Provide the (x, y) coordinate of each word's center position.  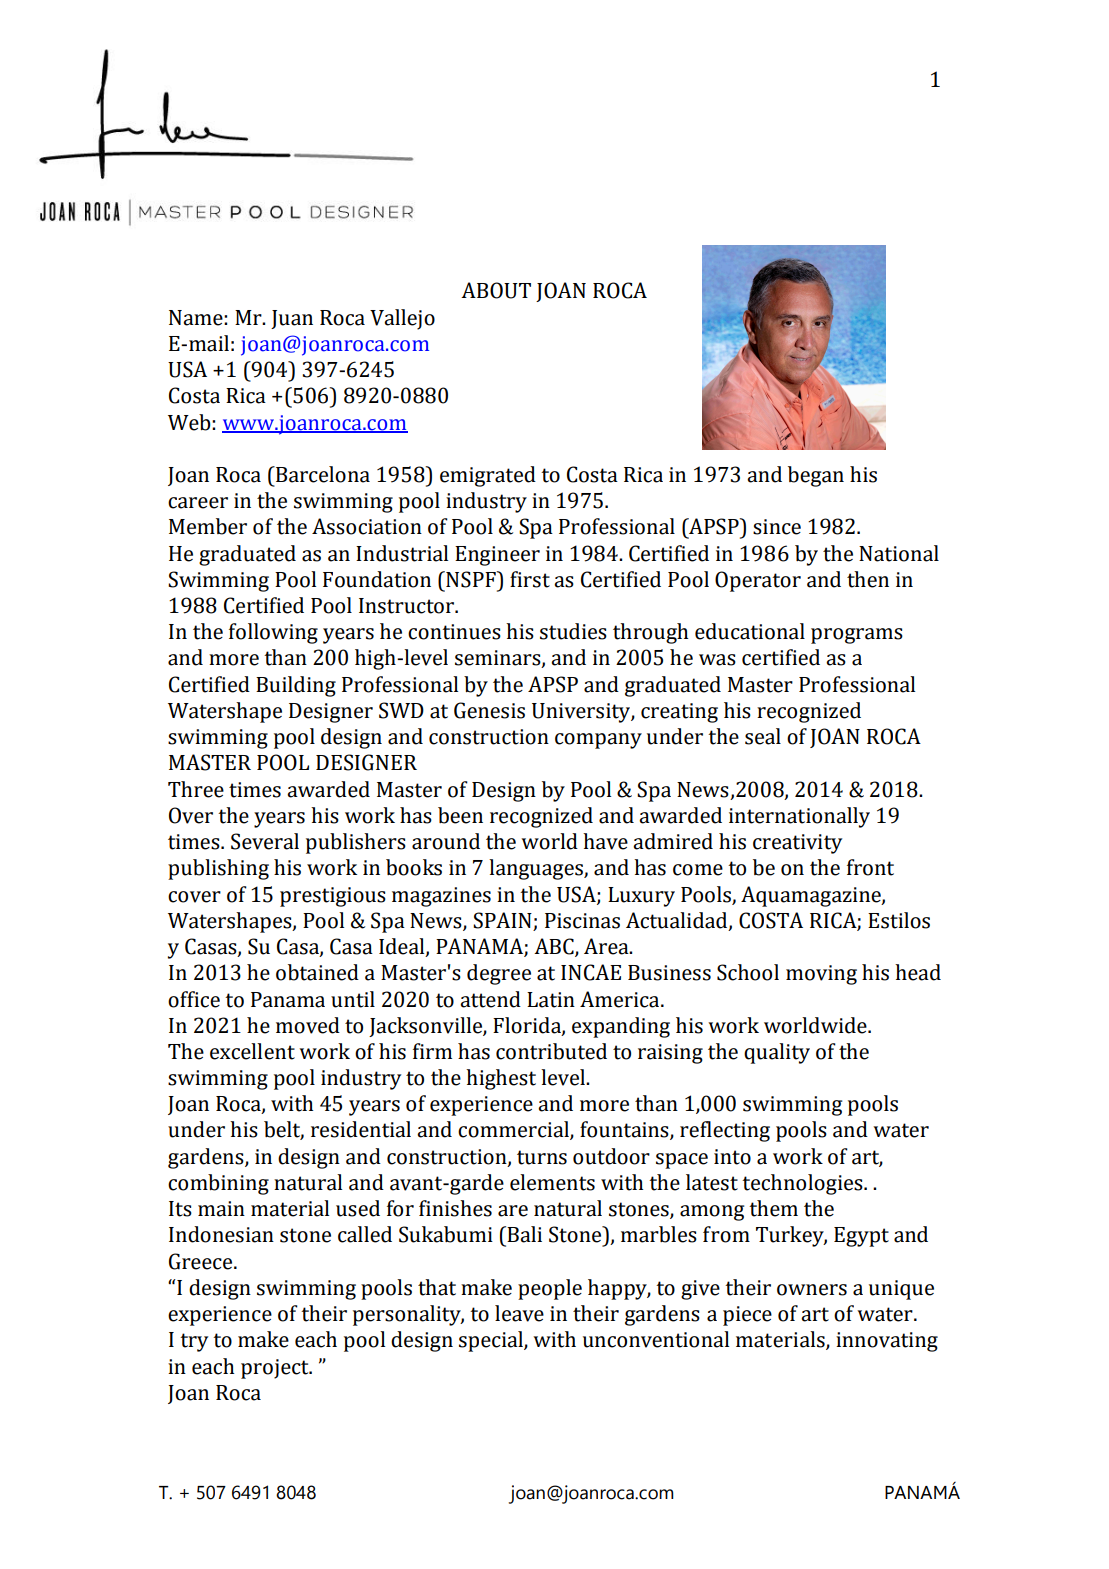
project (276, 1369)
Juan (292, 319)
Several (265, 841)
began (816, 476)
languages (537, 869)
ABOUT (496, 290)
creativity (797, 844)
